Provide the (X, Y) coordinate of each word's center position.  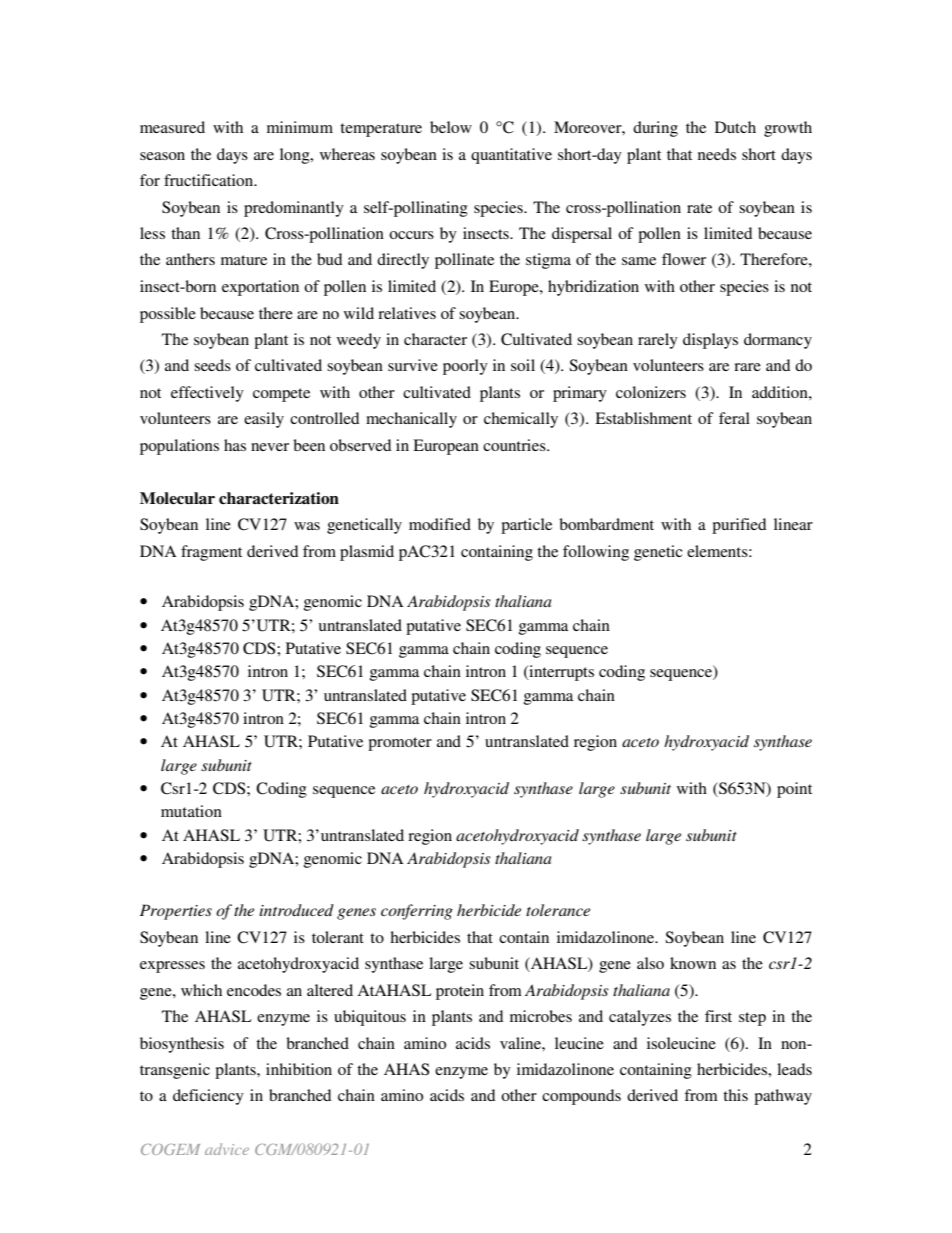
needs (717, 154)
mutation (191, 811)
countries (515, 445)
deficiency (208, 1097)
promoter (400, 744)
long (296, 156)
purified (739, 526)
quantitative (511, 156)
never (270, 447)
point (794, 790)
